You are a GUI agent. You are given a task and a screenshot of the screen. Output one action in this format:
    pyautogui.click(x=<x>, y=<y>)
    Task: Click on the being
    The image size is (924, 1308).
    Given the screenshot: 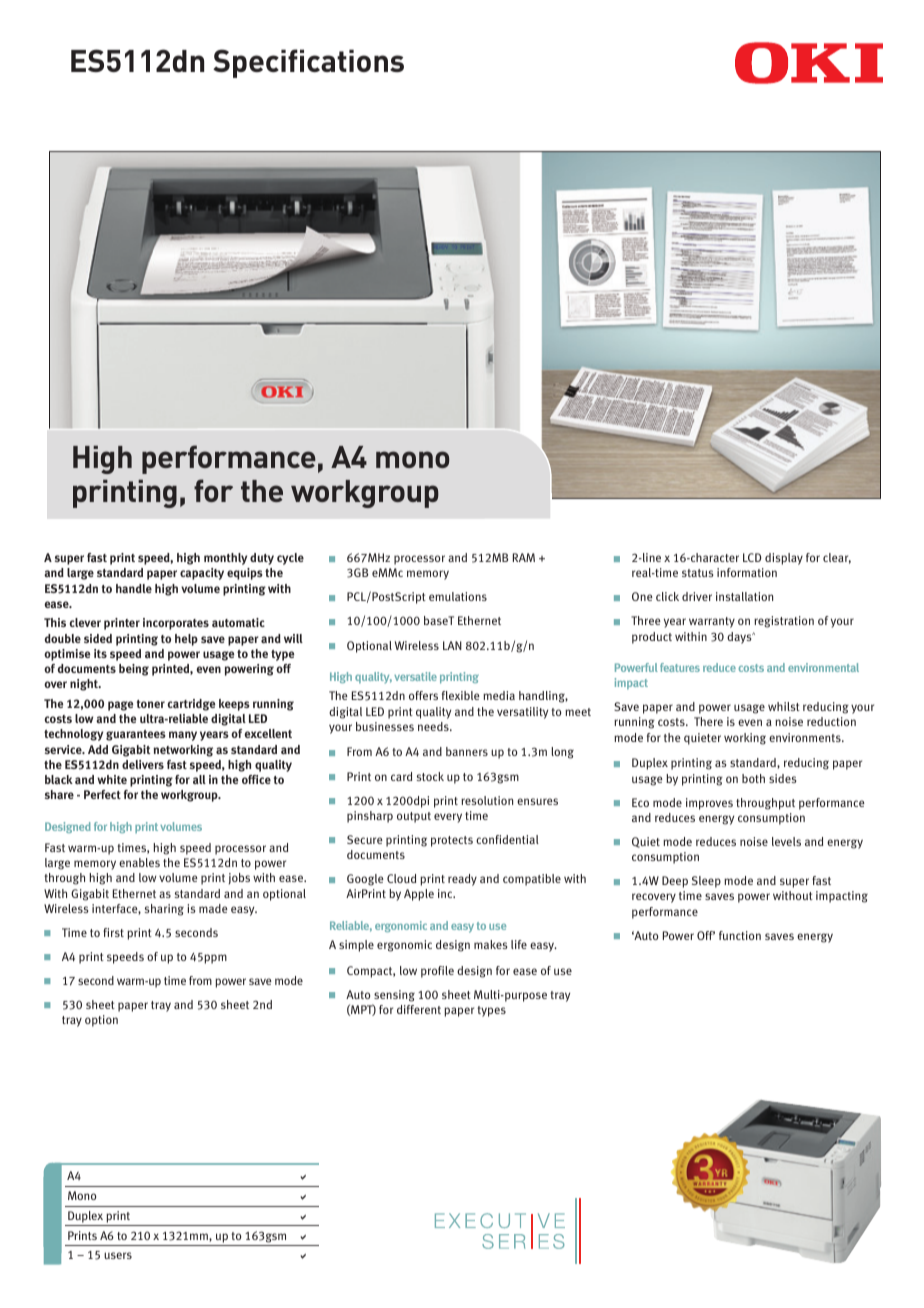 What is the action you would take?
    pyautogui.click(x=134, y=670)
